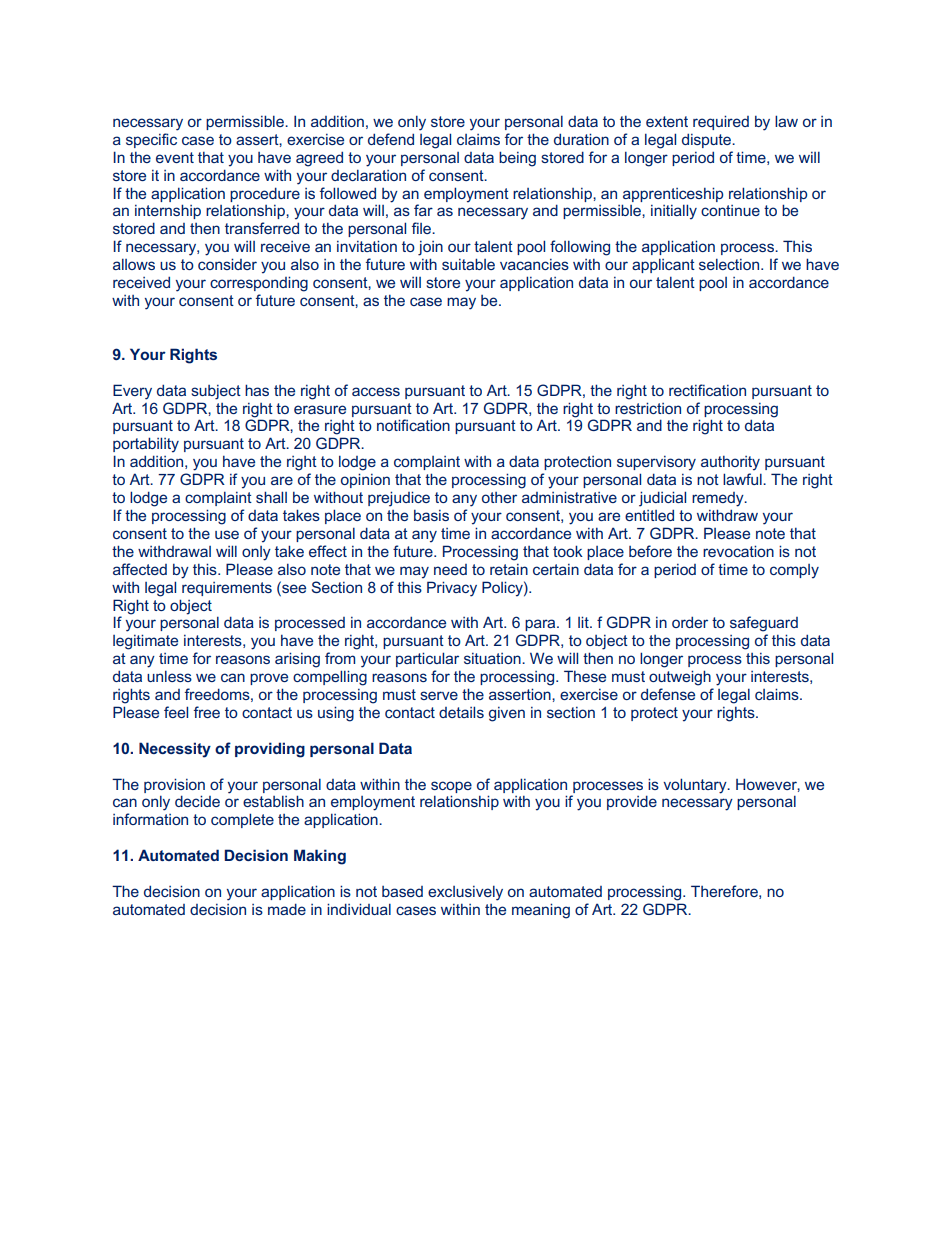  I want to click on requirements, so click(227, 589).
